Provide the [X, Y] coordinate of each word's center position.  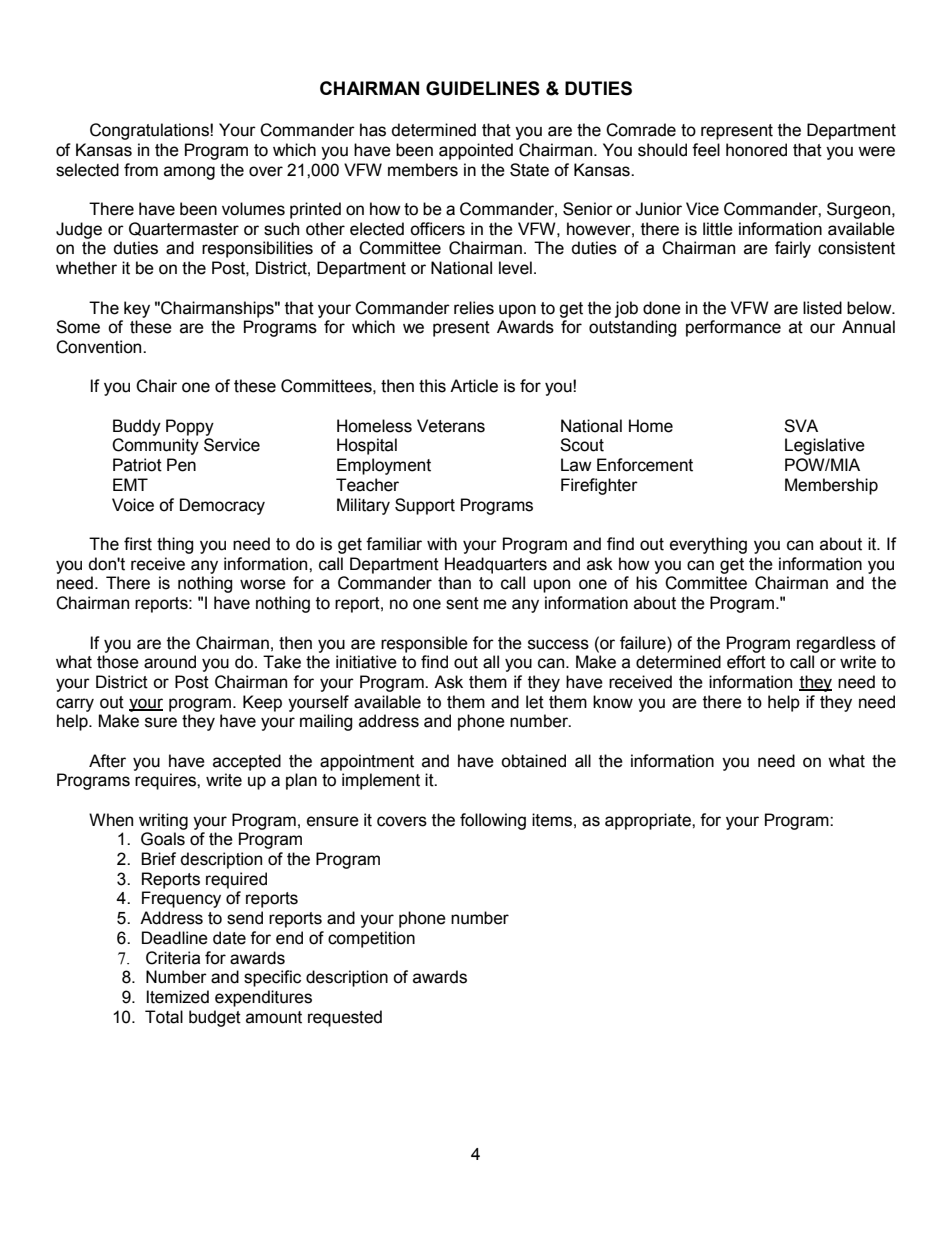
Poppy [190, 427]
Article [474, 386]
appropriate [649, 821]
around [170, 662]
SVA [801, 426]
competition [371, 939]
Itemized [178, 997]
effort [746, 662]
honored [756, 150]
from [141, 170]
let [535, 702]
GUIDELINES [483, 88]
